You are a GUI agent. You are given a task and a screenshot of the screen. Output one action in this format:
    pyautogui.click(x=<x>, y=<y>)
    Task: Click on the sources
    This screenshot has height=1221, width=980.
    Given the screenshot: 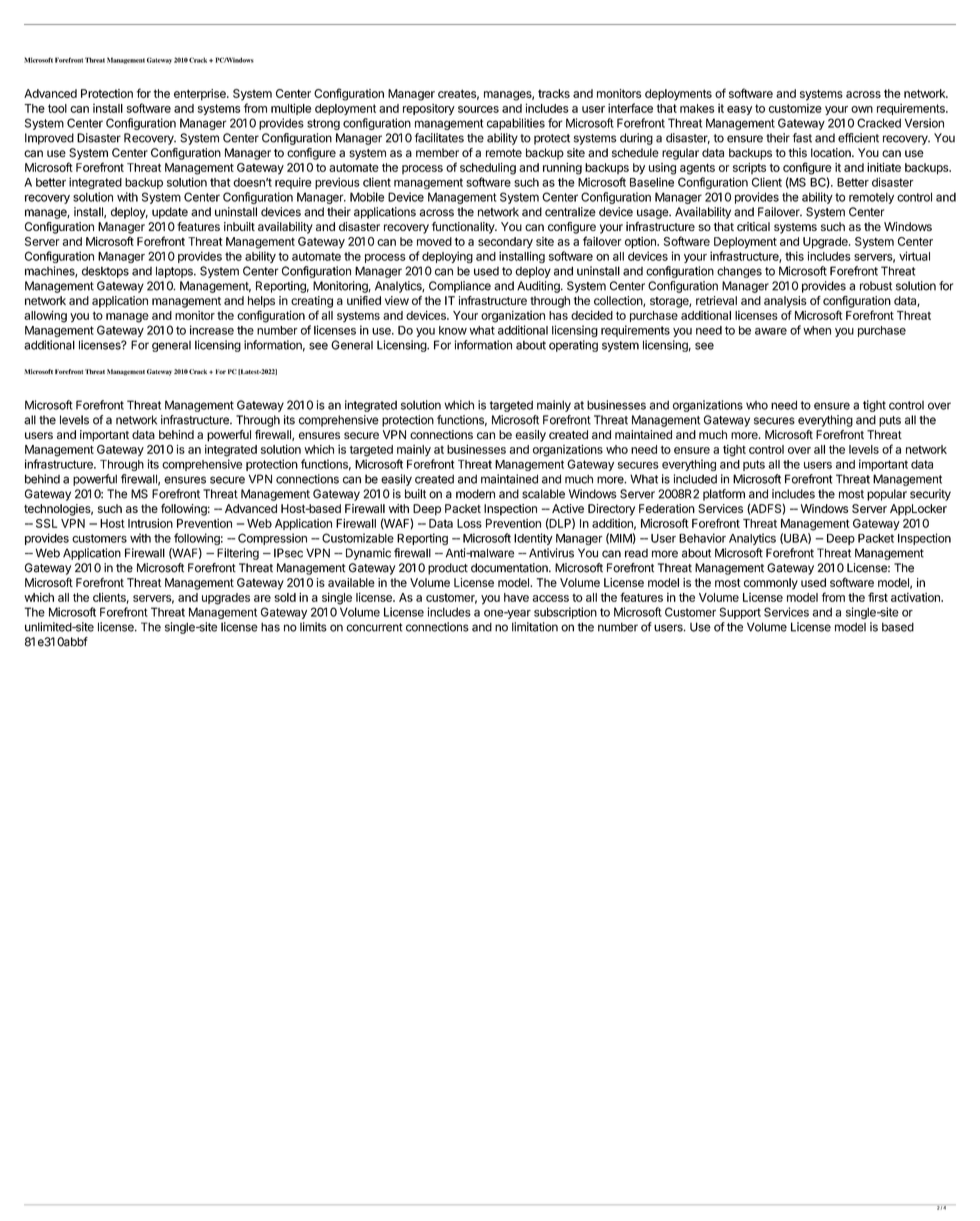 What is the action you would take?
    pyautogui.click(x=478, y=109)
